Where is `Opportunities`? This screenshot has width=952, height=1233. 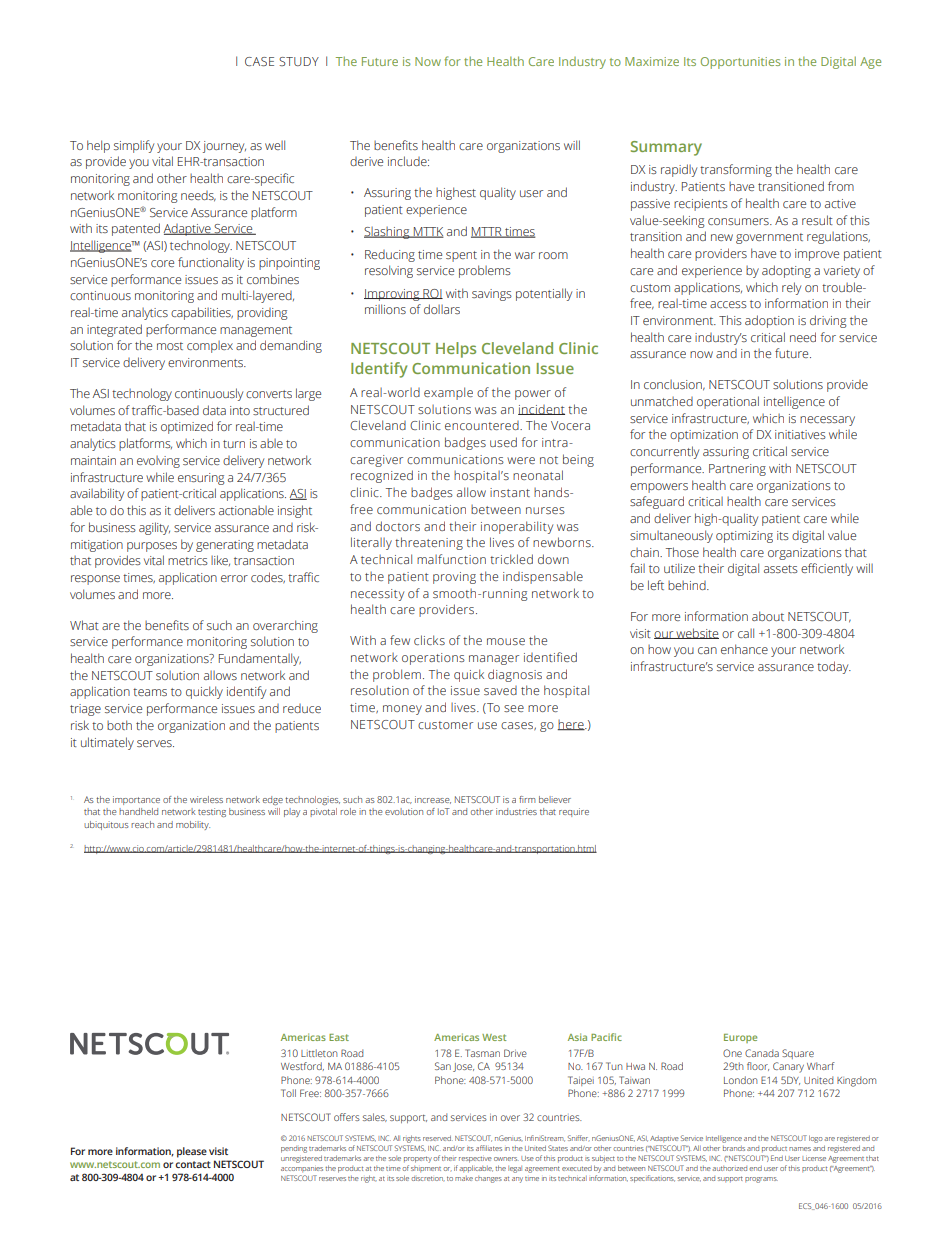
Opportunities is located at coordinates (740, 63).
